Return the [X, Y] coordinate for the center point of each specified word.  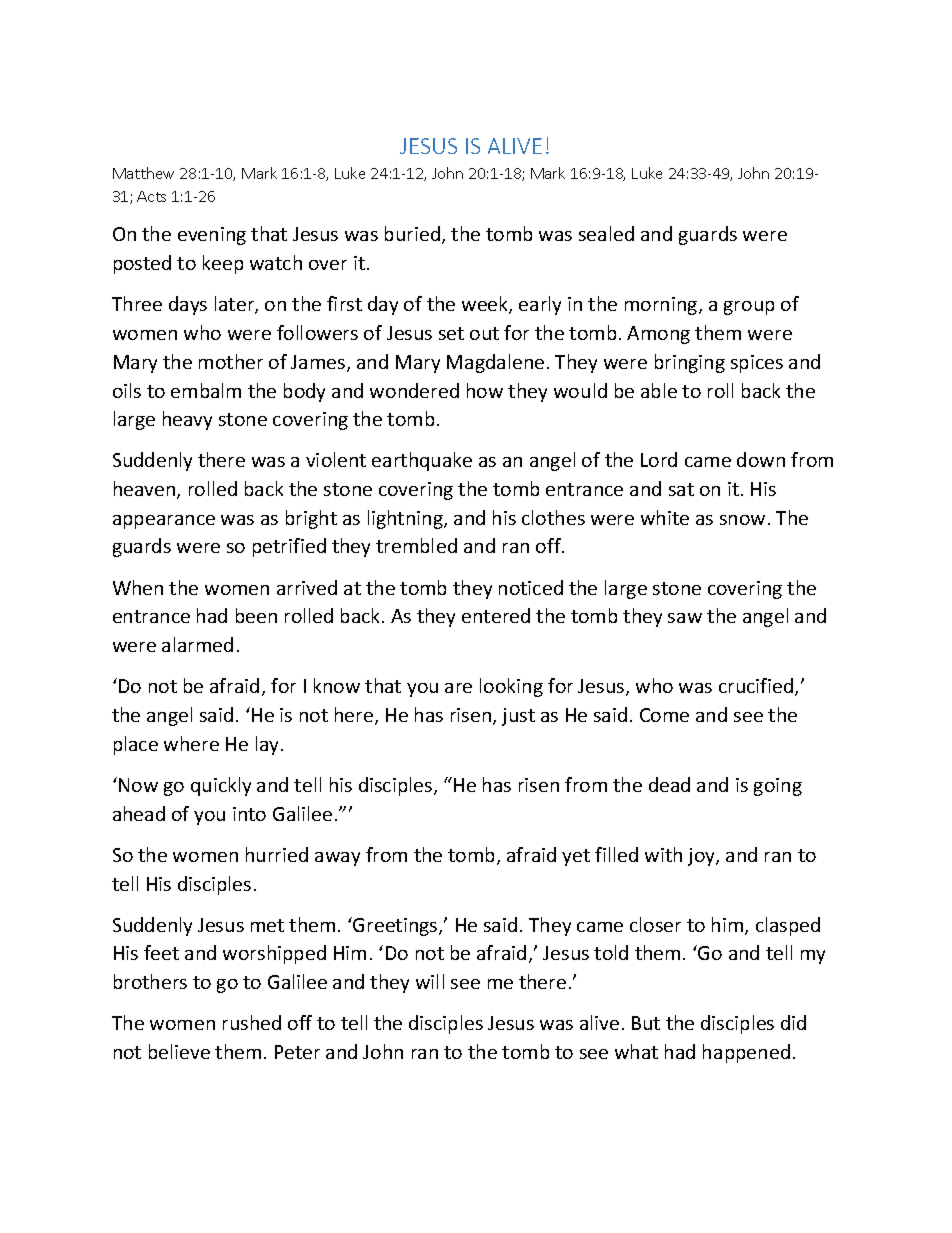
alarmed [197, 644]
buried [412, 233]
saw [685, 618]
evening [212, 236]
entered [496, 615]
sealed [606, 233]
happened [746, 1053]
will [430, 981]
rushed [252, 1022]
